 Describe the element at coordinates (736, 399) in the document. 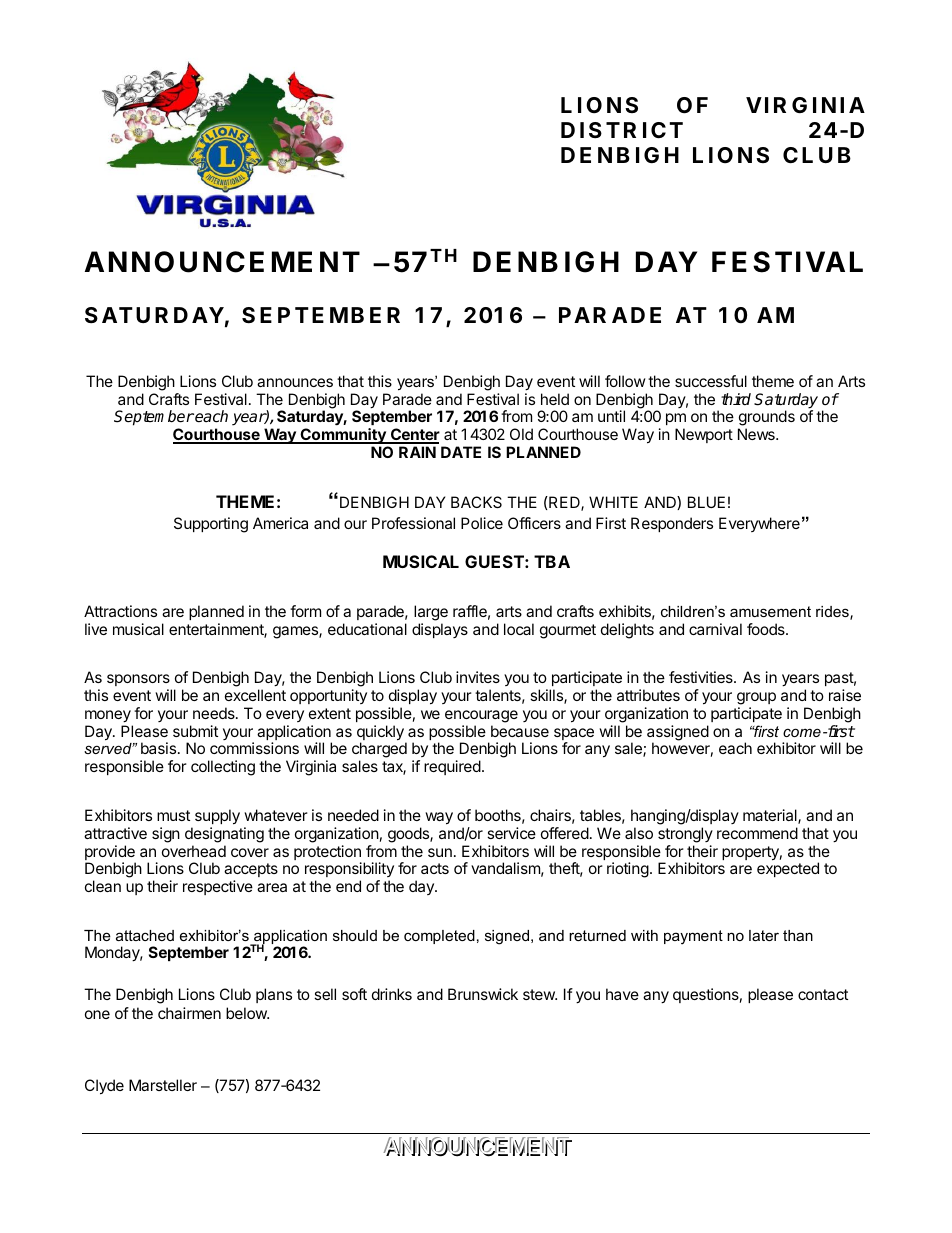

I see `third` at that location.
